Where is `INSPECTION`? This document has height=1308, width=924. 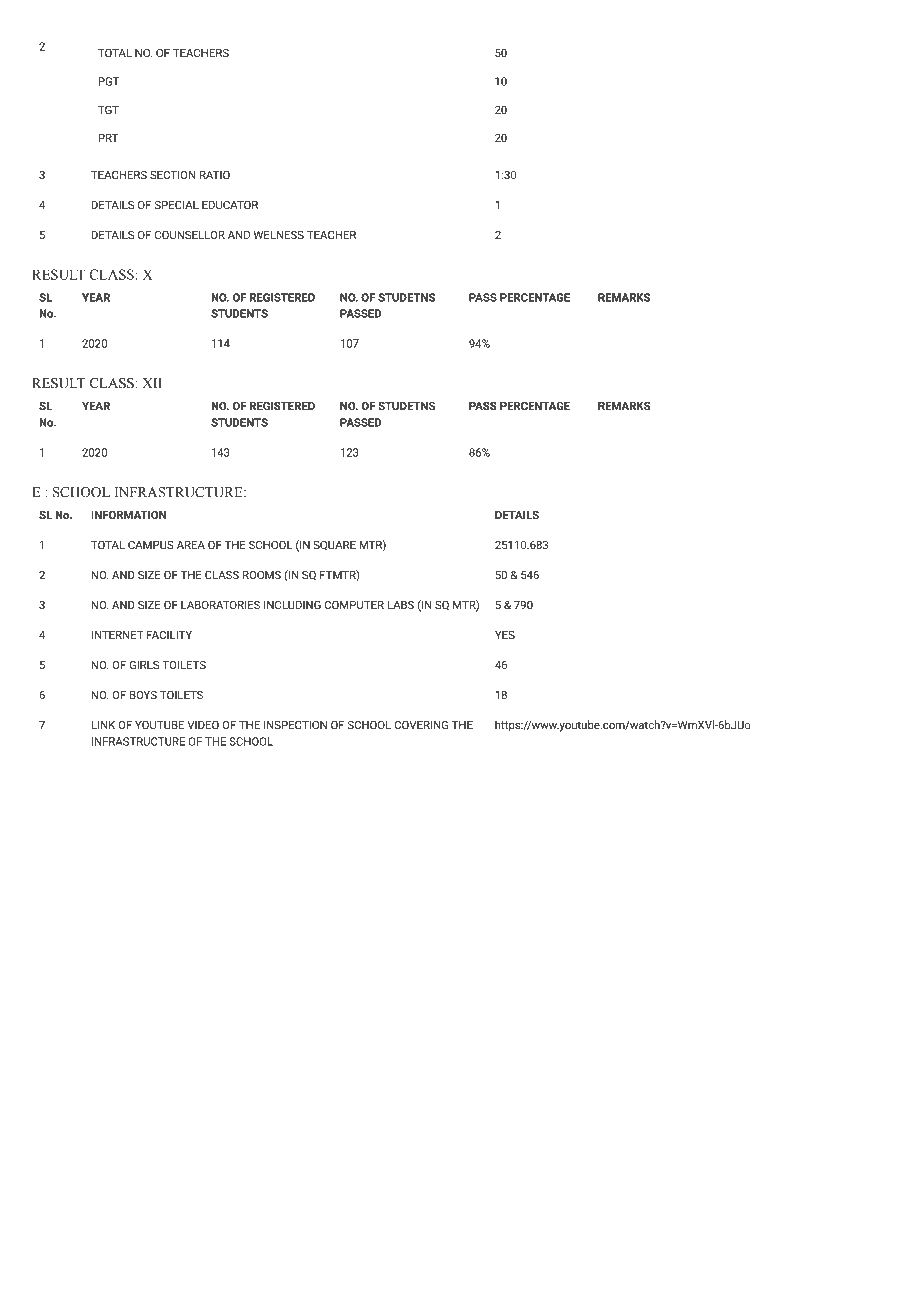 INSPECTION is located at coordinates (295, 725).
